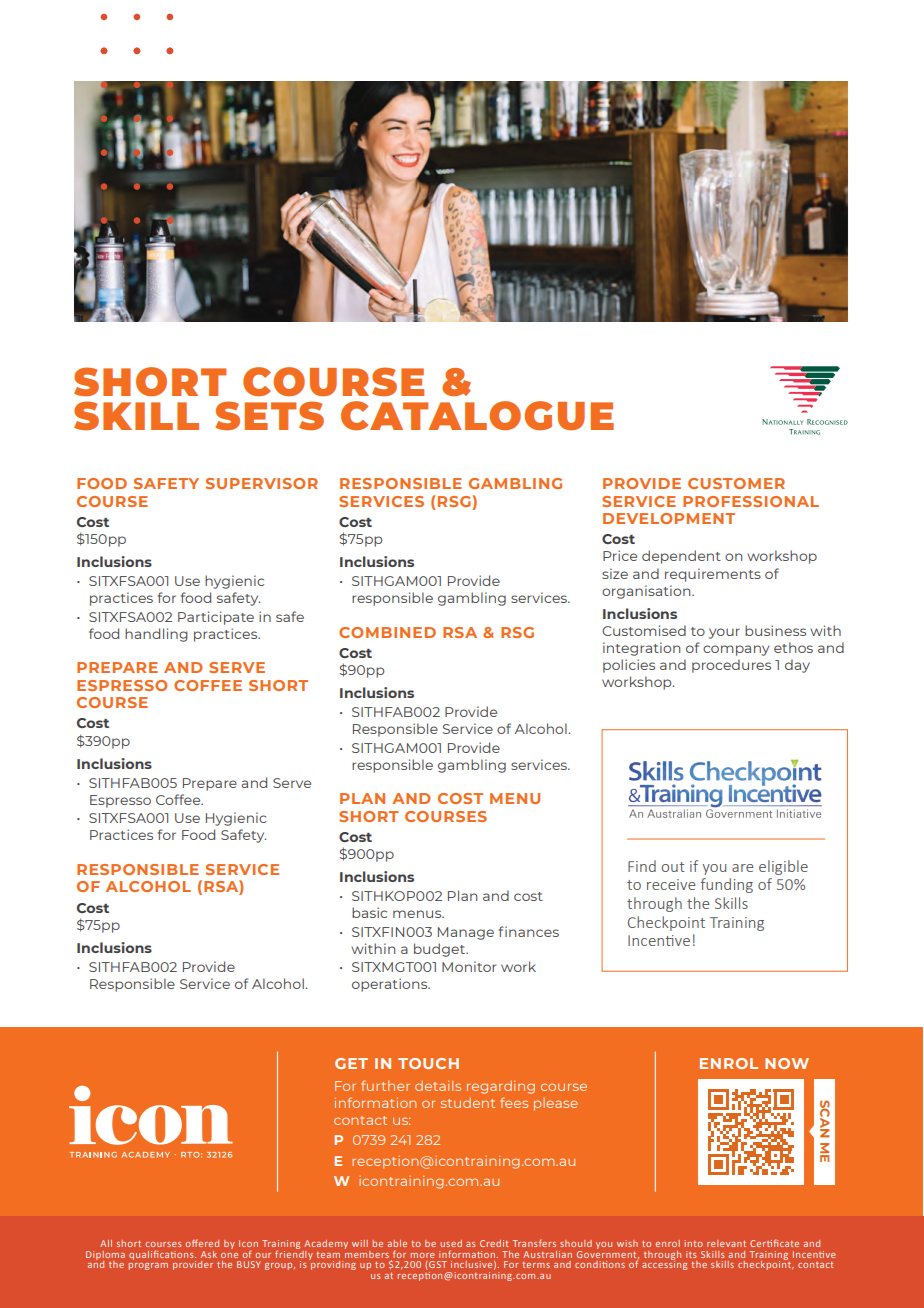 The height and width of the screenshot is (1308, 924). I want to click on further, so click(385, 1085).
